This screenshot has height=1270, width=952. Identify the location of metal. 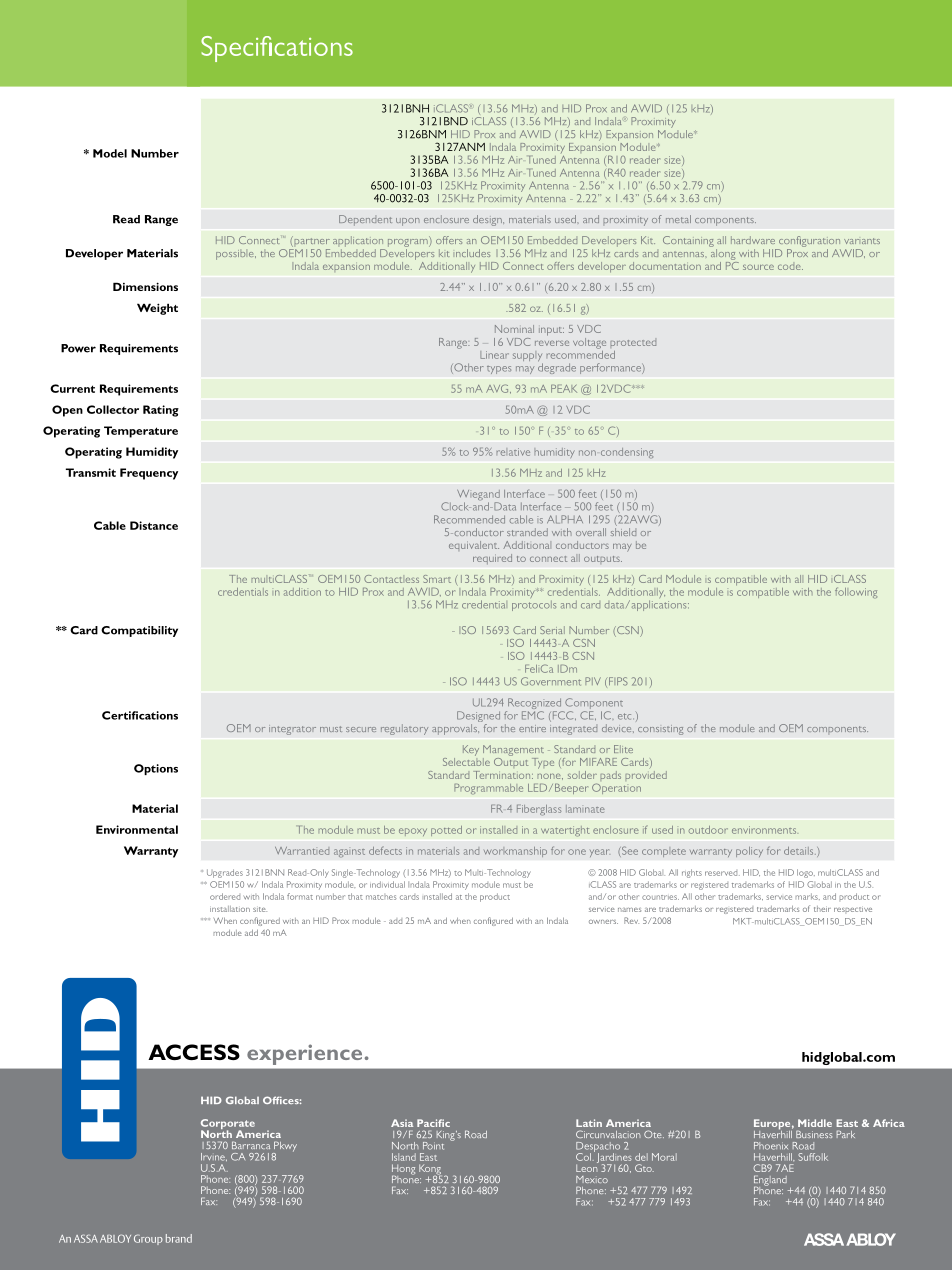
(678, 219).
